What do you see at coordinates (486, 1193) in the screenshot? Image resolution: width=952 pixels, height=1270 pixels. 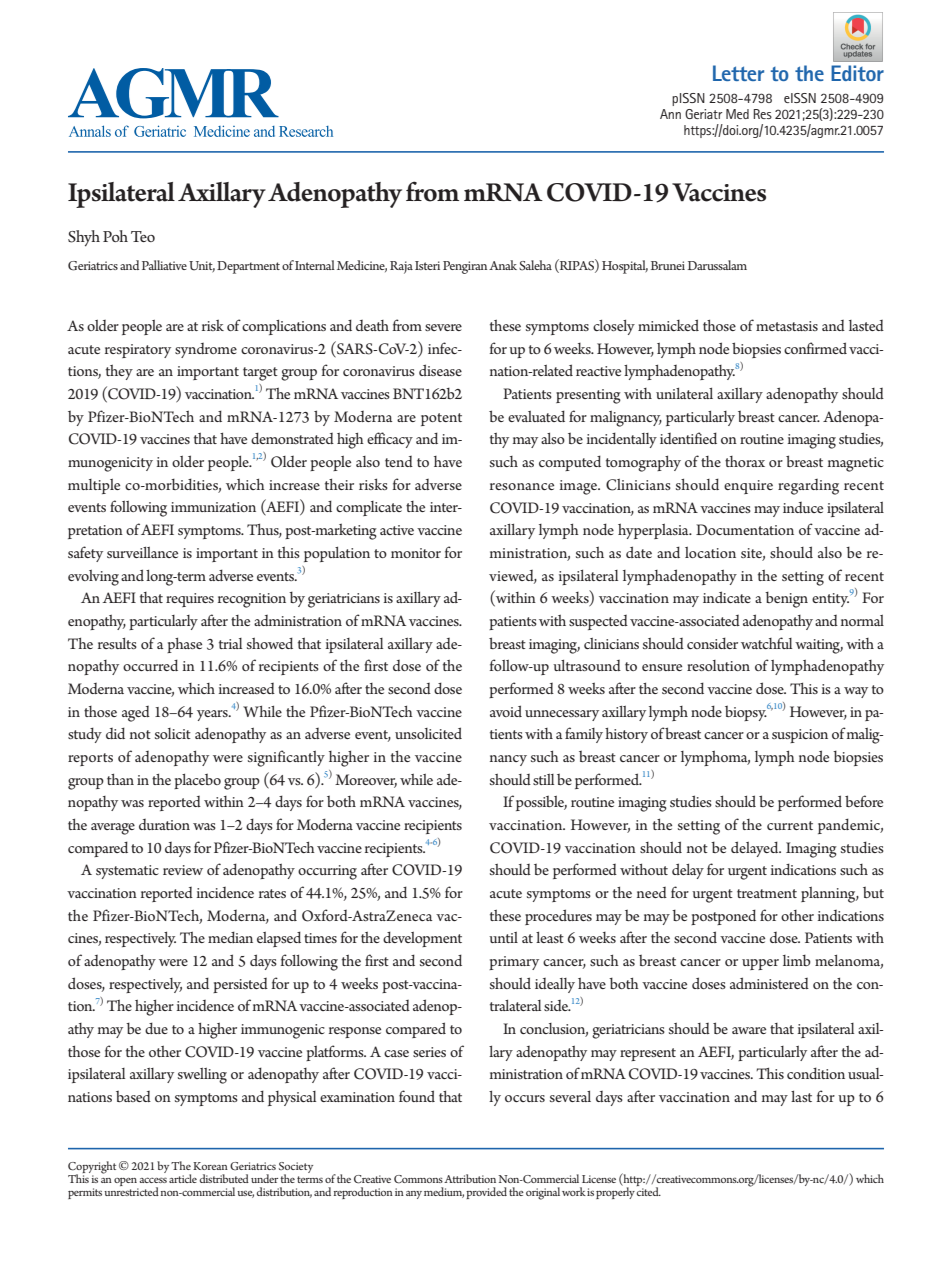 I see `provided` at bounding box center [486, 1193].
